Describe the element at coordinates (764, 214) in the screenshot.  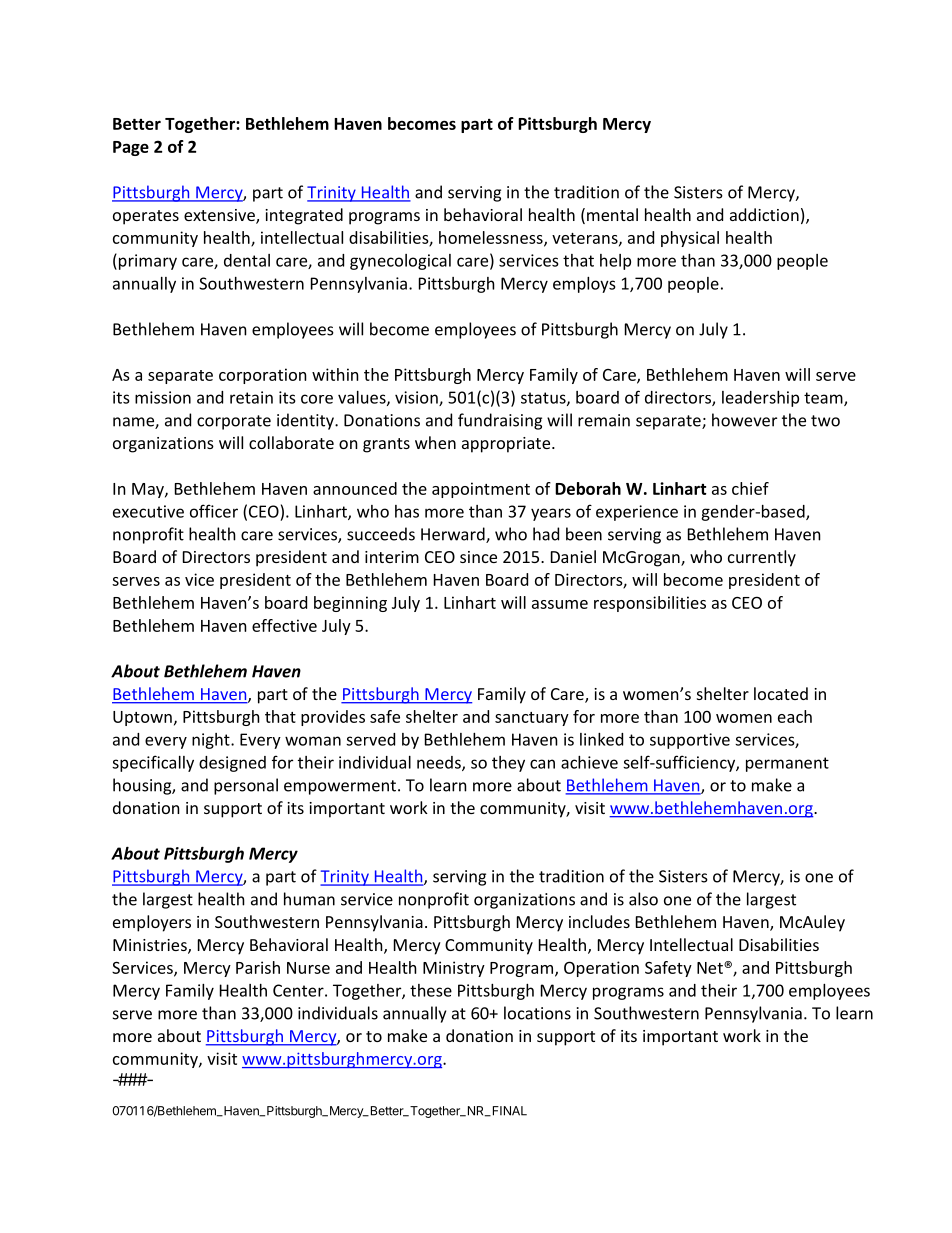
I see `addiction` at that location.
